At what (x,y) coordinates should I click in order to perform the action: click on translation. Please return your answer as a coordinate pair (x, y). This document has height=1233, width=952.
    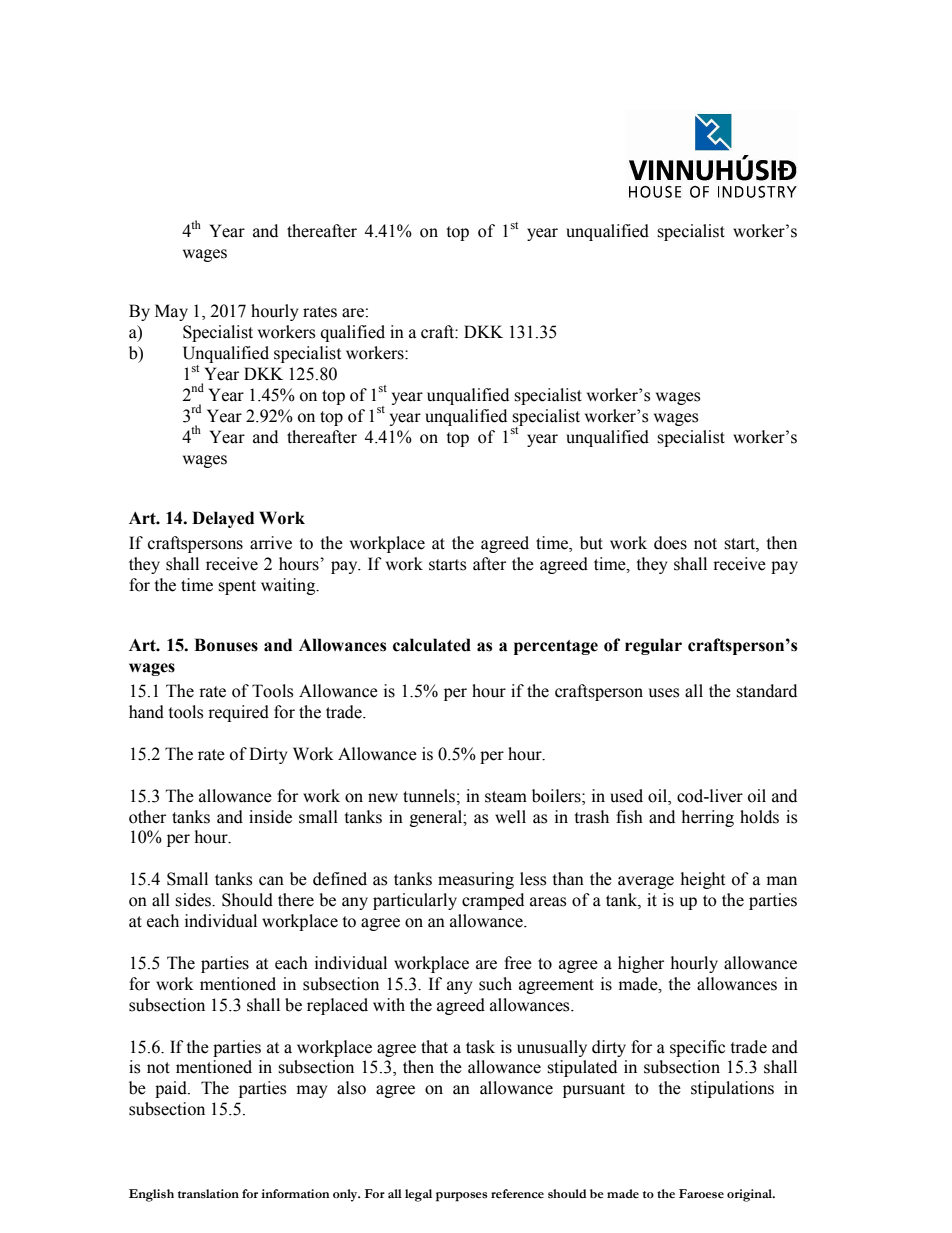
    Looking at the image, I should click on (208, 1194).
